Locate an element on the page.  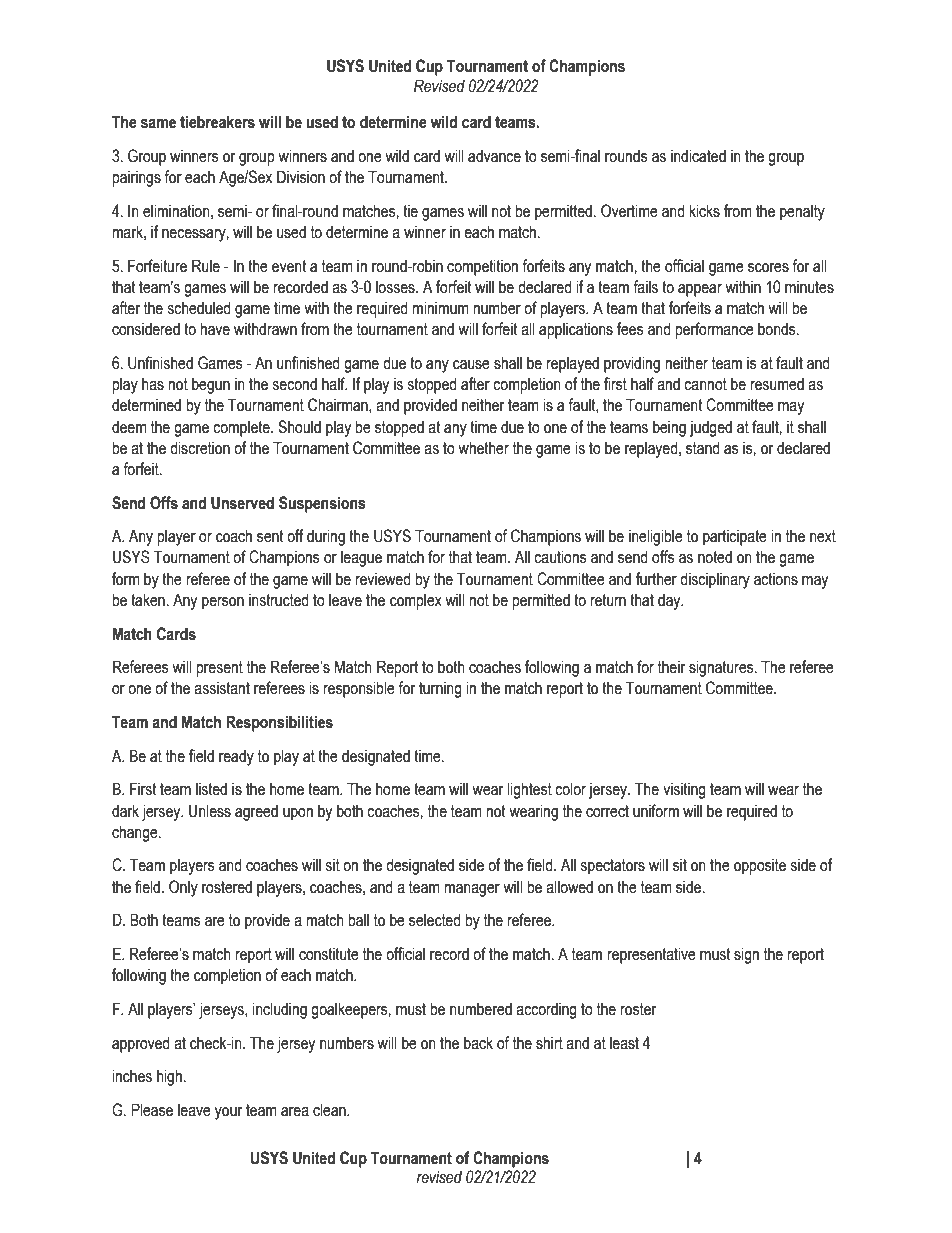
disciplinary is located at coordinates (715, 580).
